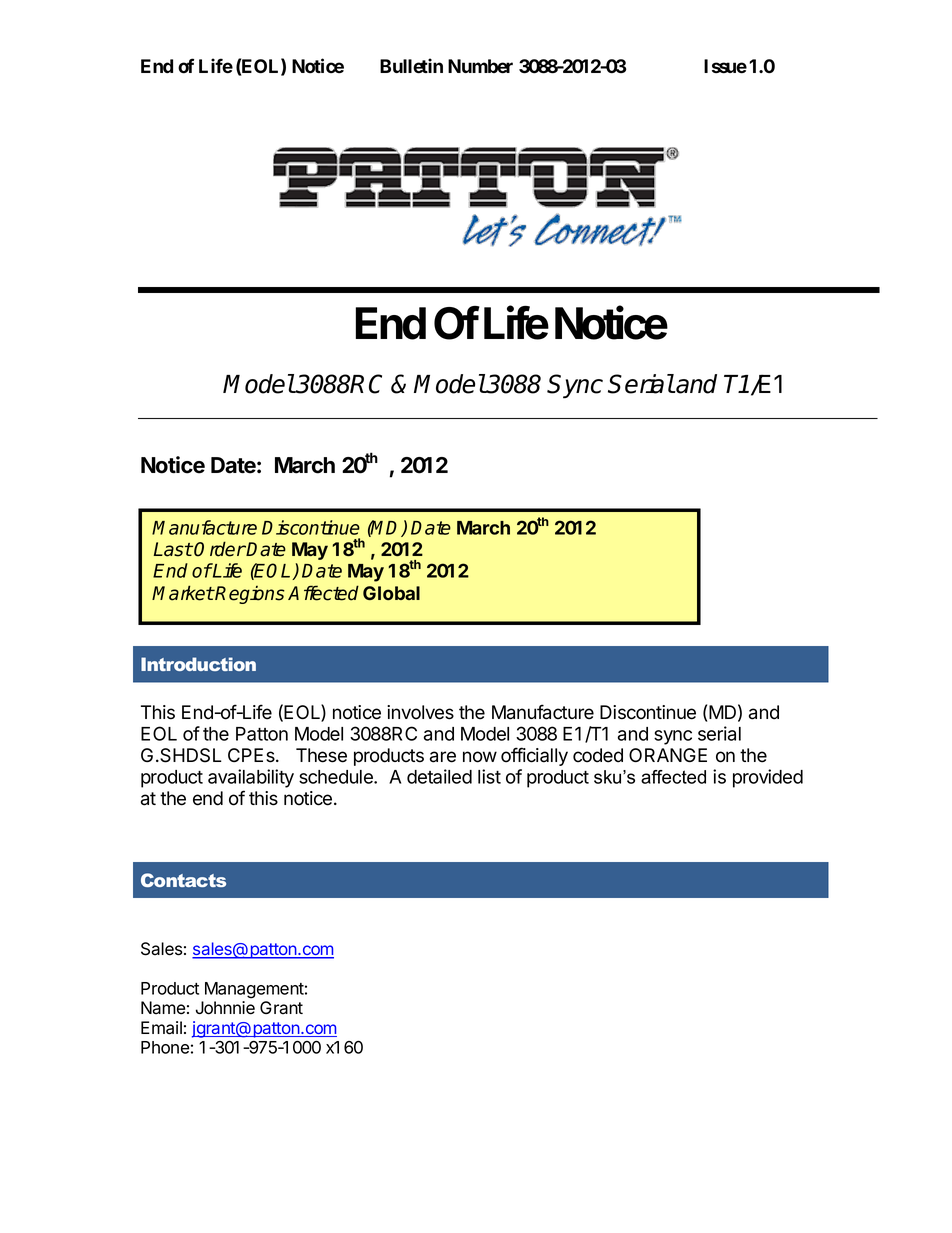 The image size is (952, 1233). Describe the element at coordinates (768, 778) in the screenshot. I see `provided` at that location.
